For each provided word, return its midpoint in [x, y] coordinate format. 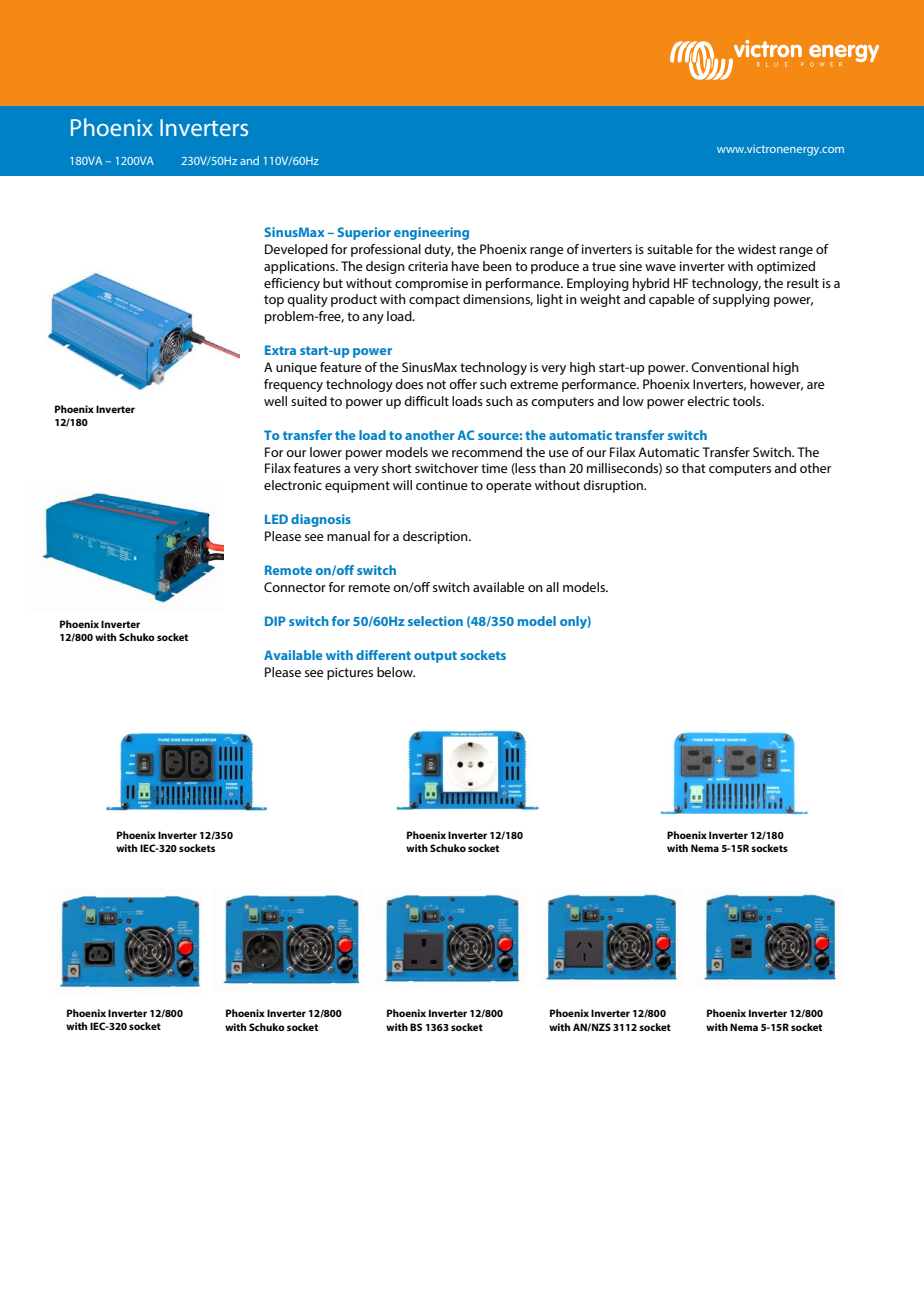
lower [326, 452]
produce [555, 267]
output [435, 657]
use [559, 453]
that [694, 468]
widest [757, 249]
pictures [350, 673]
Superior [364, 233]
